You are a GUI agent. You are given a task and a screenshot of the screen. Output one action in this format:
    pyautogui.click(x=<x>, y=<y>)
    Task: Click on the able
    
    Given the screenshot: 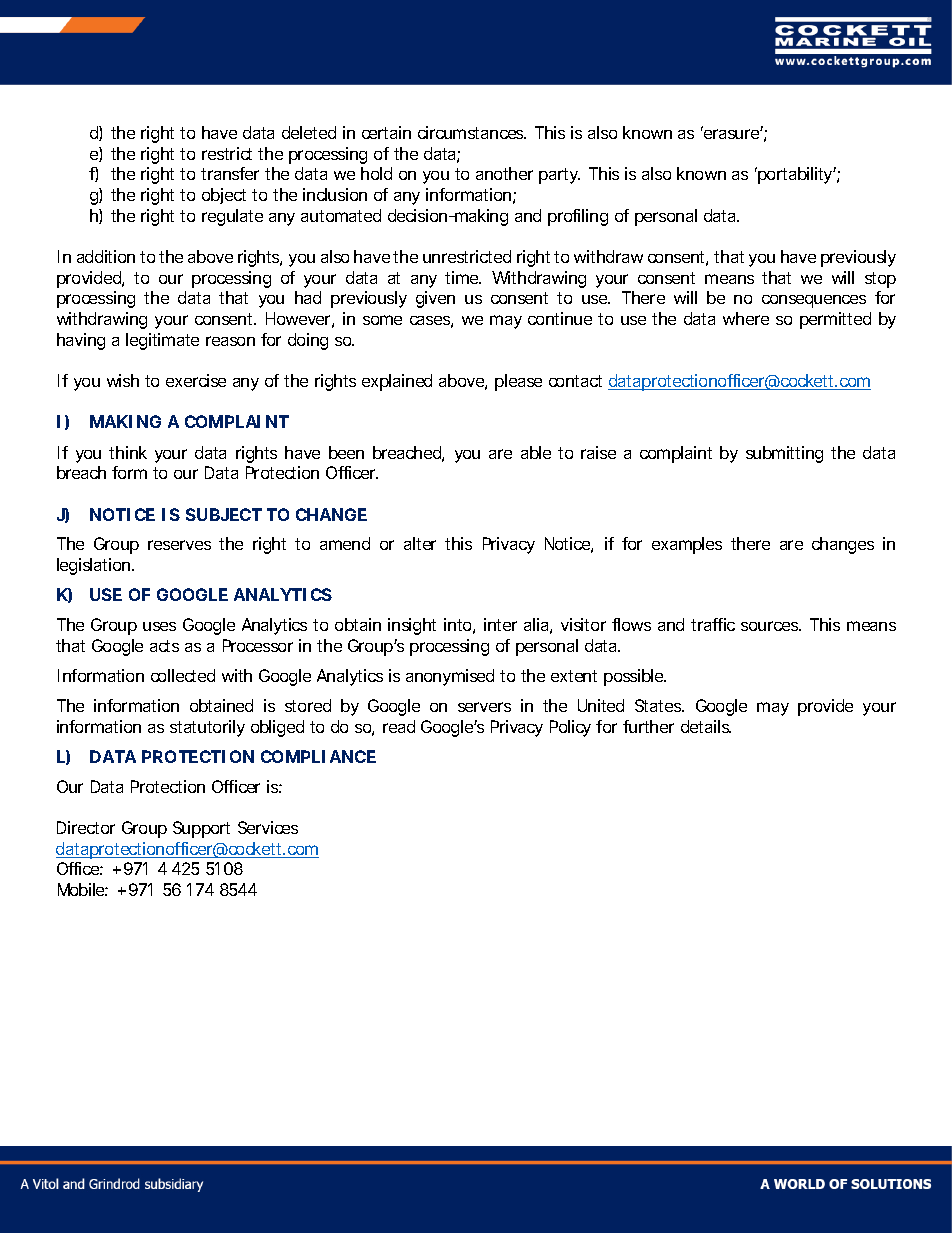 What is the action you would take?
    pyautogui.click(x=536, y=452)
